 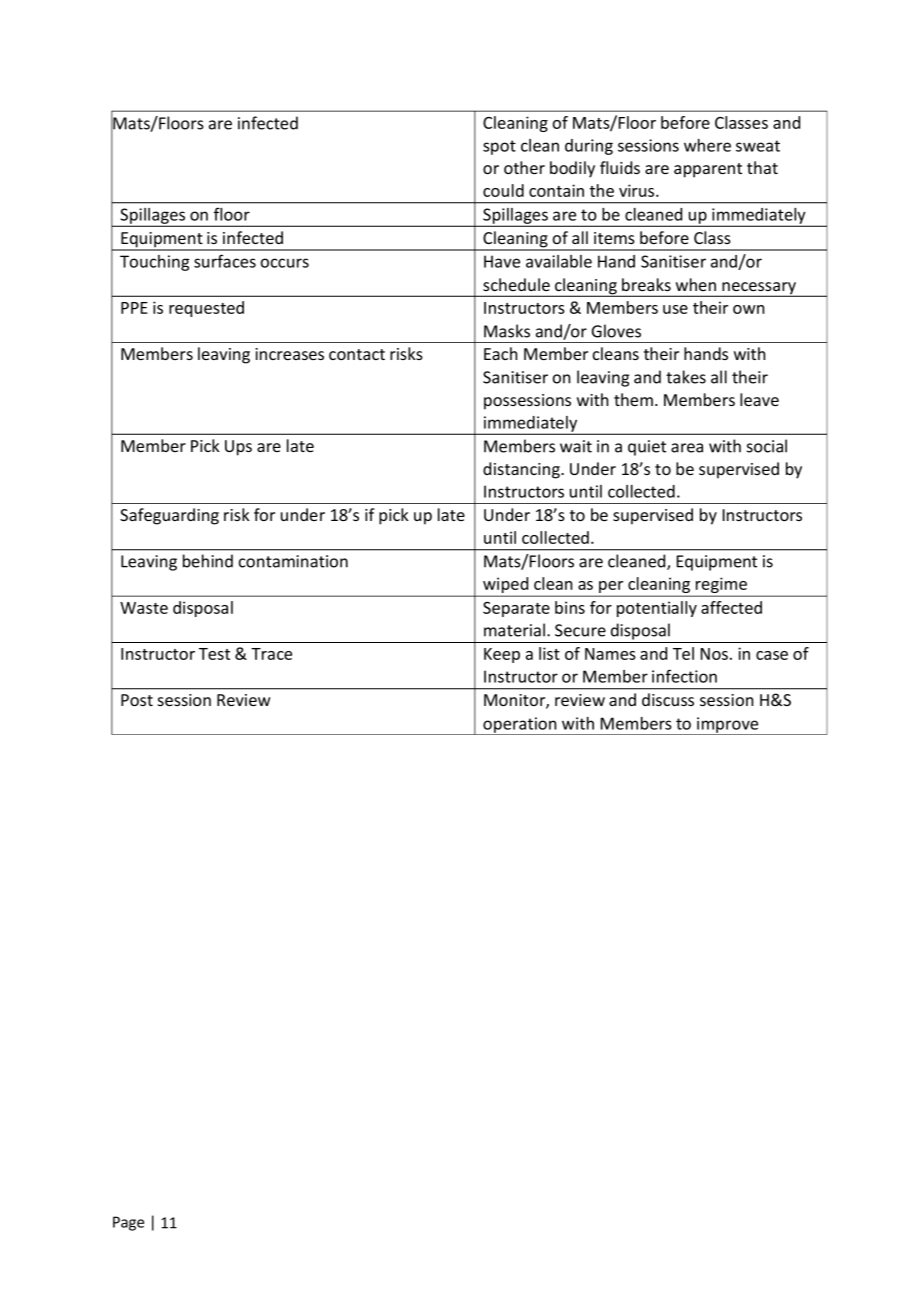 I want to click on Page, so click(x=128, y=1223).
